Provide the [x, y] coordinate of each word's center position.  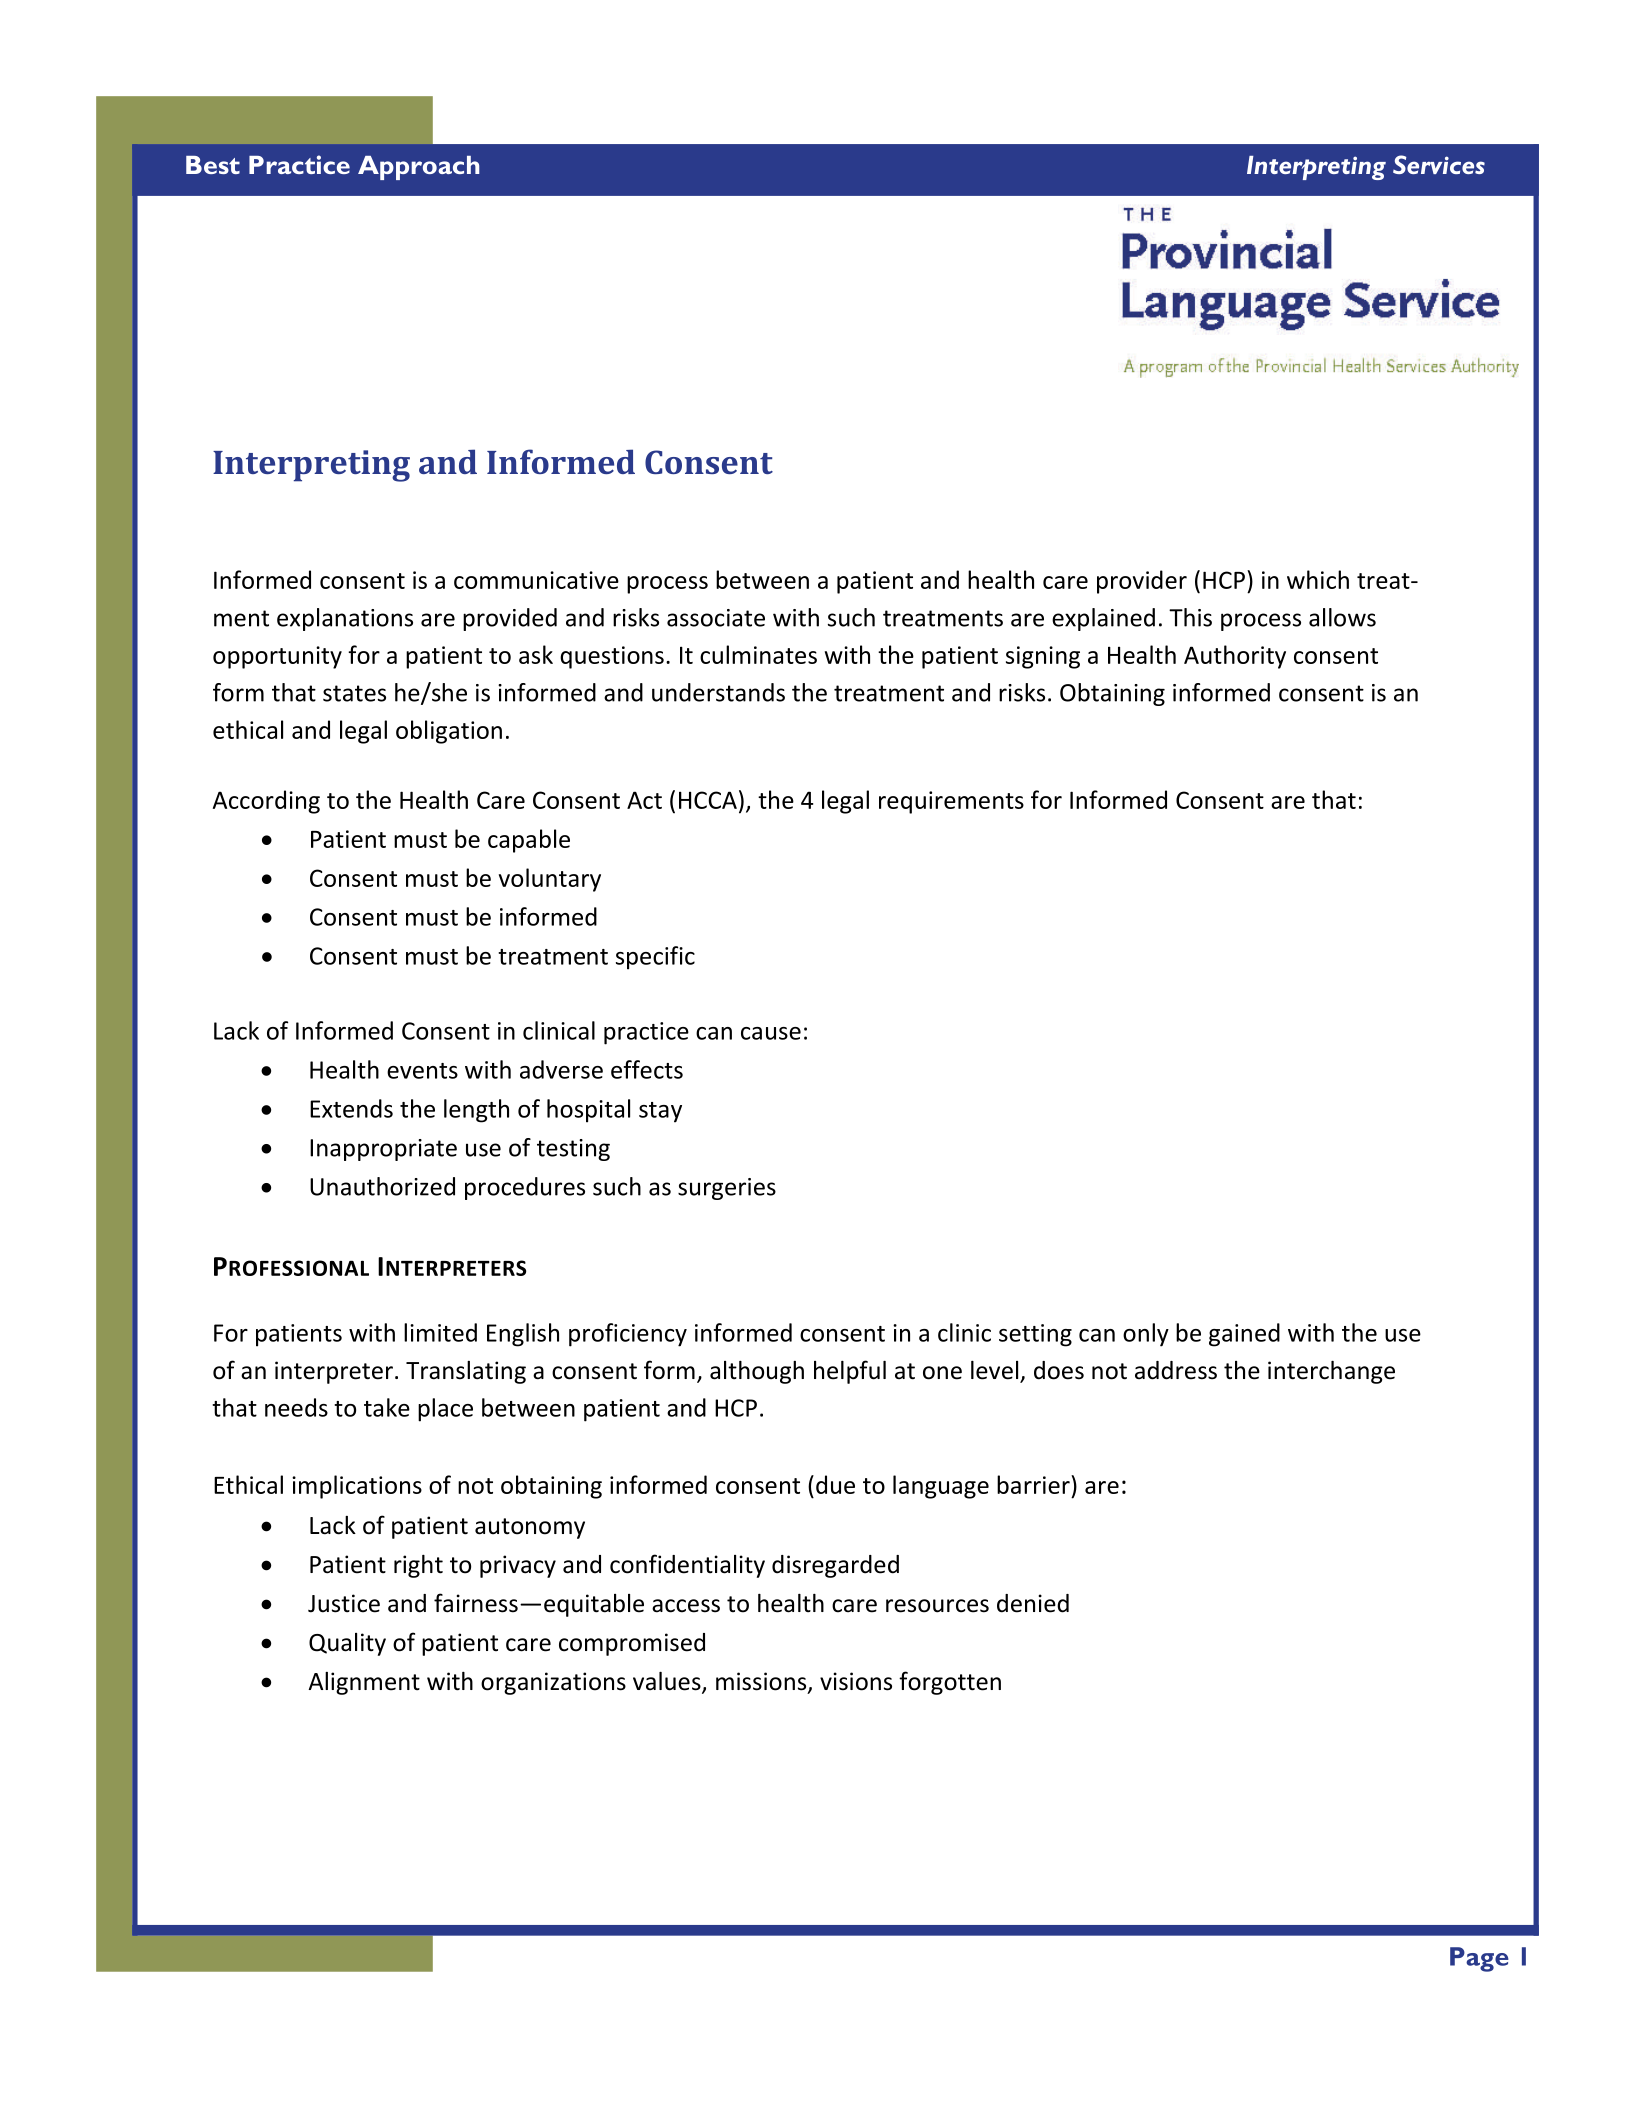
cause [771, 1033]
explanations [345, 619]
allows [1342, 617]
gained [1244, 1335]
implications [357, 1487]
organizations [553, 1683]
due [835, 1484]
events [422, 1071]
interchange [1331, 1372]
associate [716, 618]
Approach [418, 168]
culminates [758, 654]
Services [1439, 164]
